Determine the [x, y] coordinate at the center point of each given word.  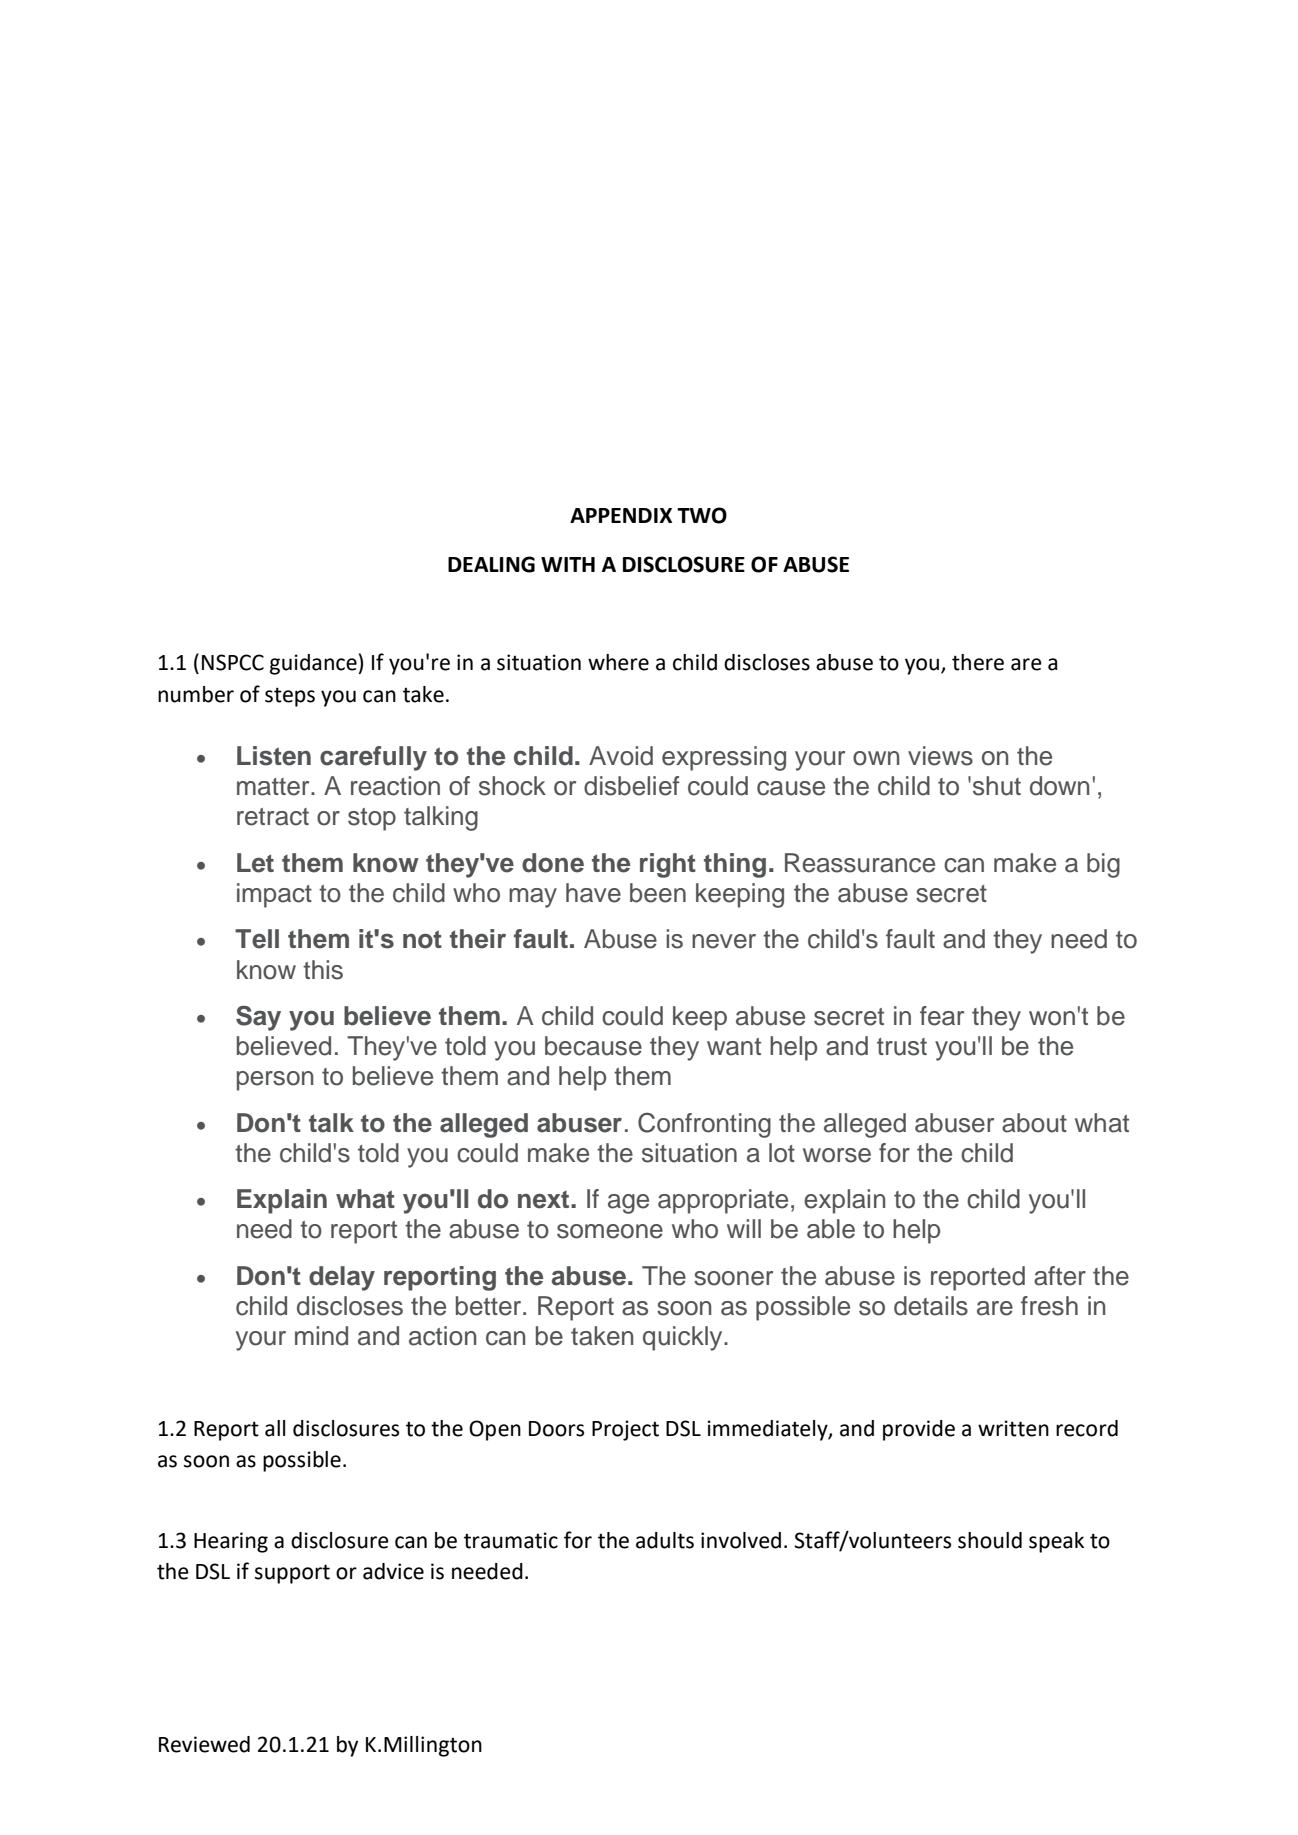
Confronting [704, 1125]
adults [665, 1540]
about [1034, 1123]
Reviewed [204, 1744]
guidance [314, 664]
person [275, 1081]
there [978, 662]
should [990, 1540]
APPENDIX [621, 515]
